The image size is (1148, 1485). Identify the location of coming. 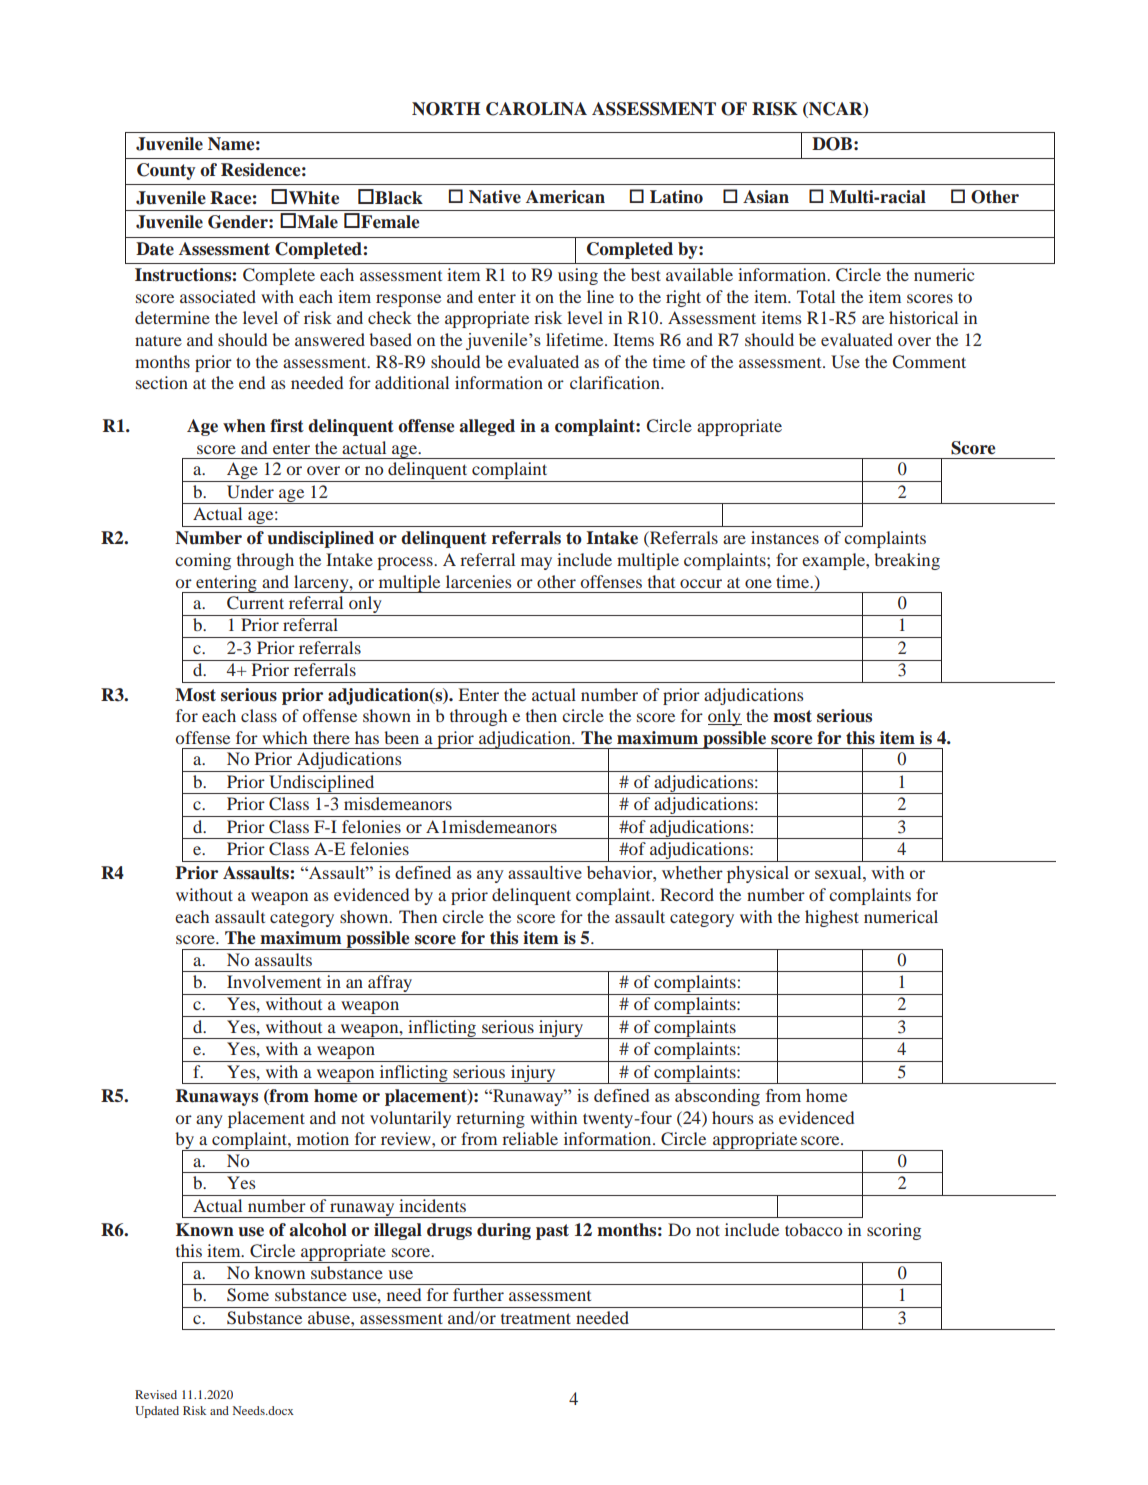
(203, 561).
